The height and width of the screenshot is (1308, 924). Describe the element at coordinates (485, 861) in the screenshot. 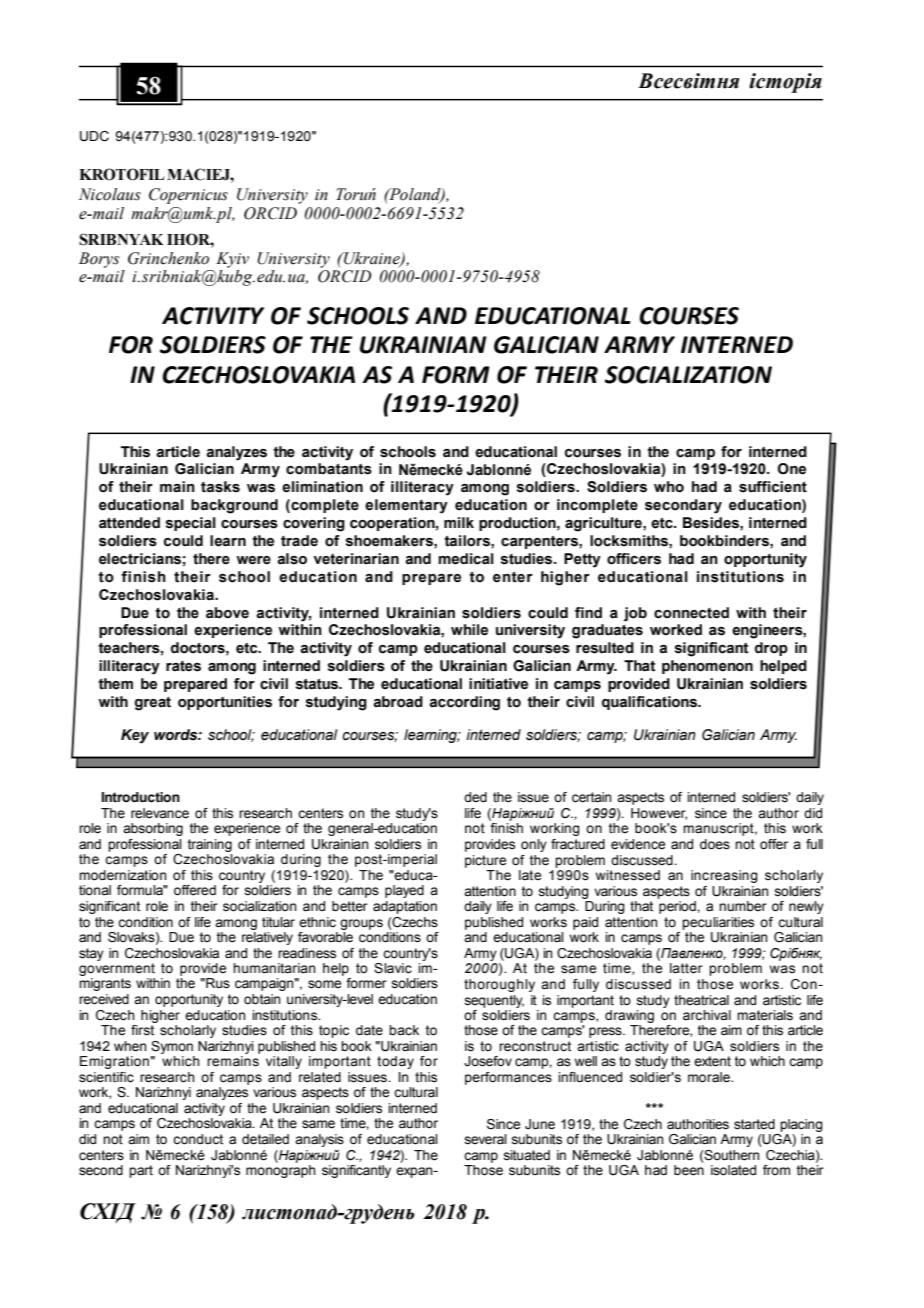

I see `picture` at that location.
